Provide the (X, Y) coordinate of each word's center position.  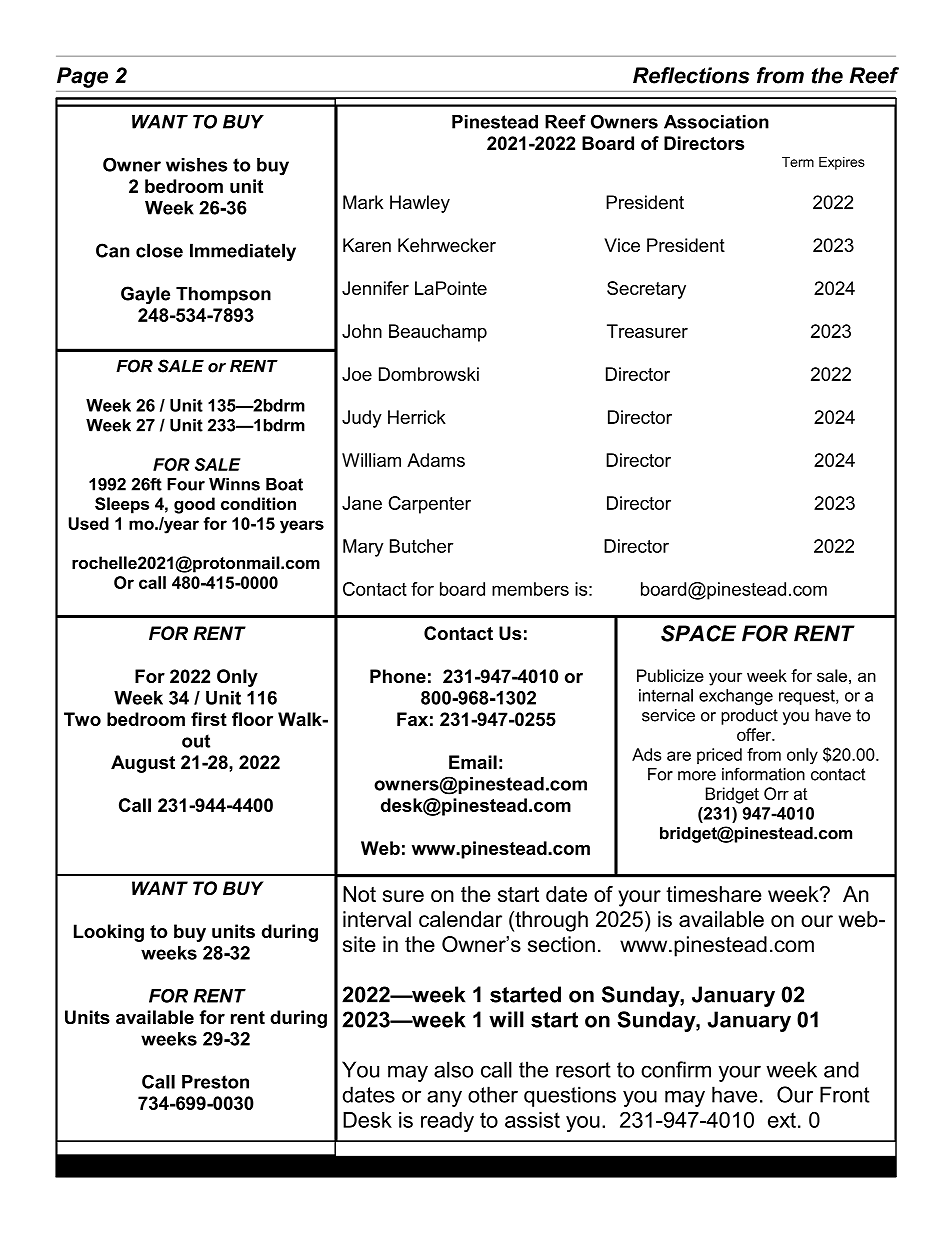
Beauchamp (438, 333)
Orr (776, 793)
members (530, 589)
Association (716, 122)
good (194, 505)
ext (782, 1120)
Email (473, 762)
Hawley (420, 204)
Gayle (145, 295)
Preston (215, 1082)
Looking (109, 933)
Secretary (646, 290)
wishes (196, 165)
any (444, 1098)
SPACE (698, 633)
